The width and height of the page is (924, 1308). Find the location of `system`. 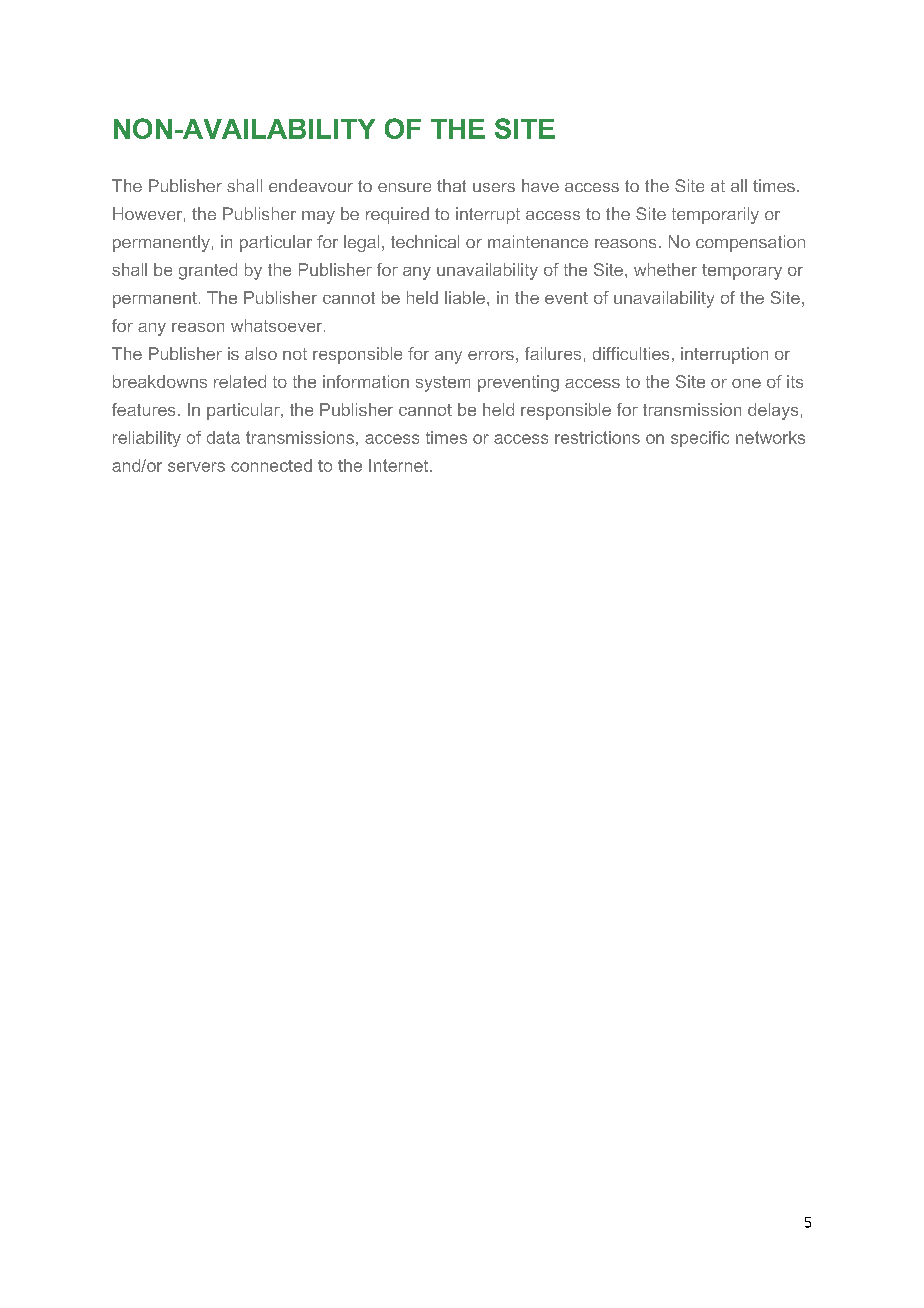

system is located at coordinates (443, 384).
